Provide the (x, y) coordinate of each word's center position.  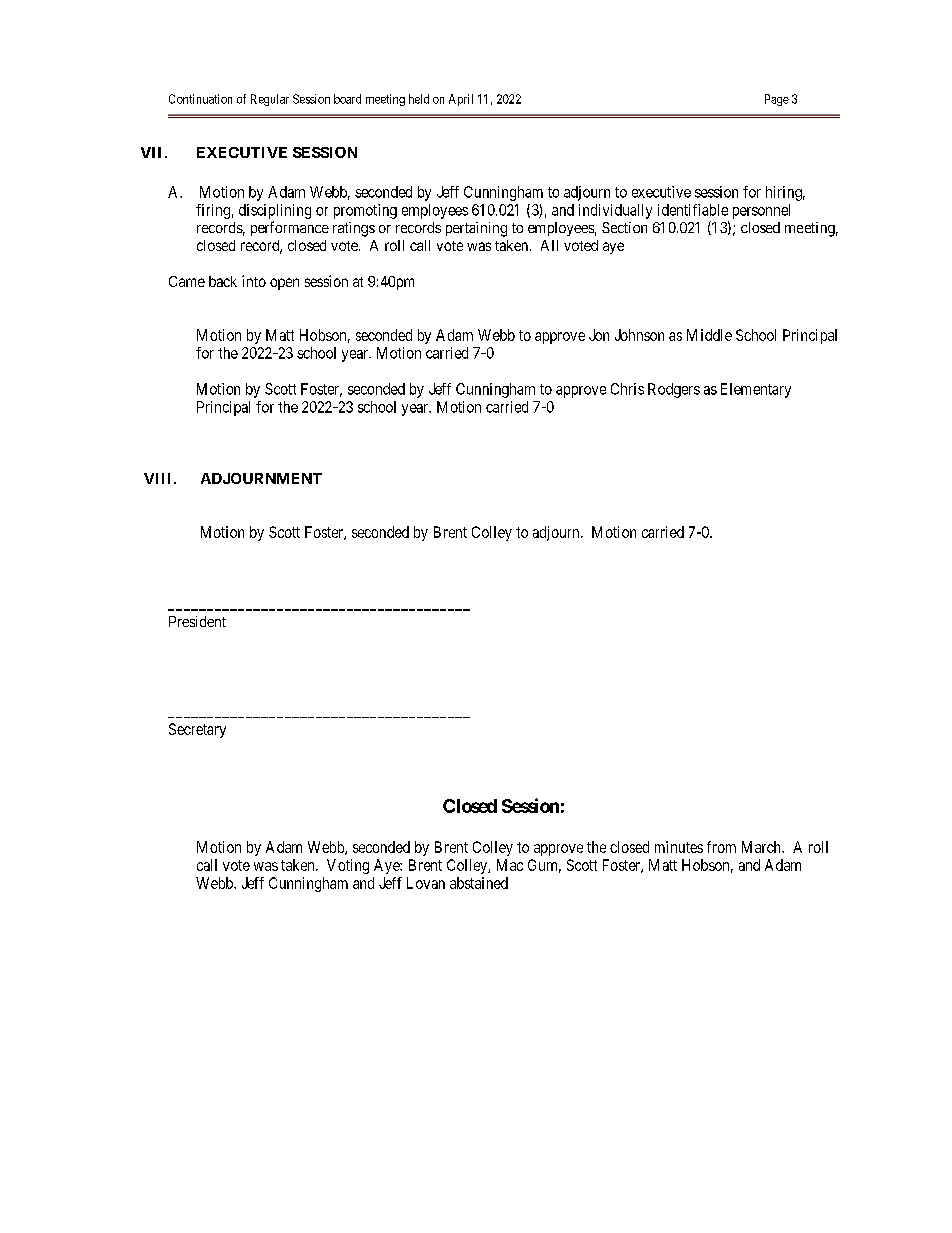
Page (777, 100)
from (721, 847)
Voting (348, 866)
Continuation (200, 99)
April (461, 100)
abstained (479, 883)
